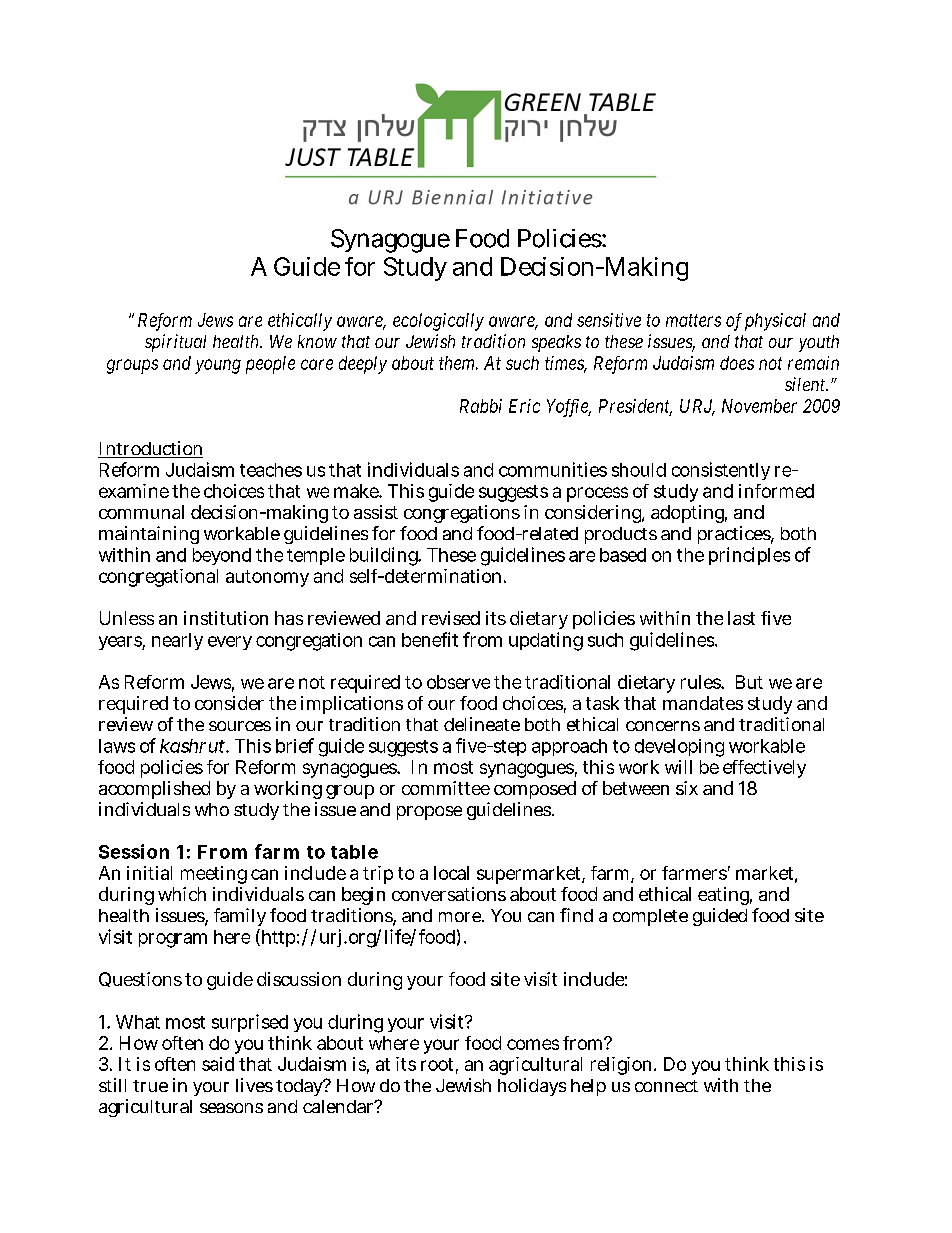 This image has height=1233, width=952. I want to click on mandates, so click(703, 703).
